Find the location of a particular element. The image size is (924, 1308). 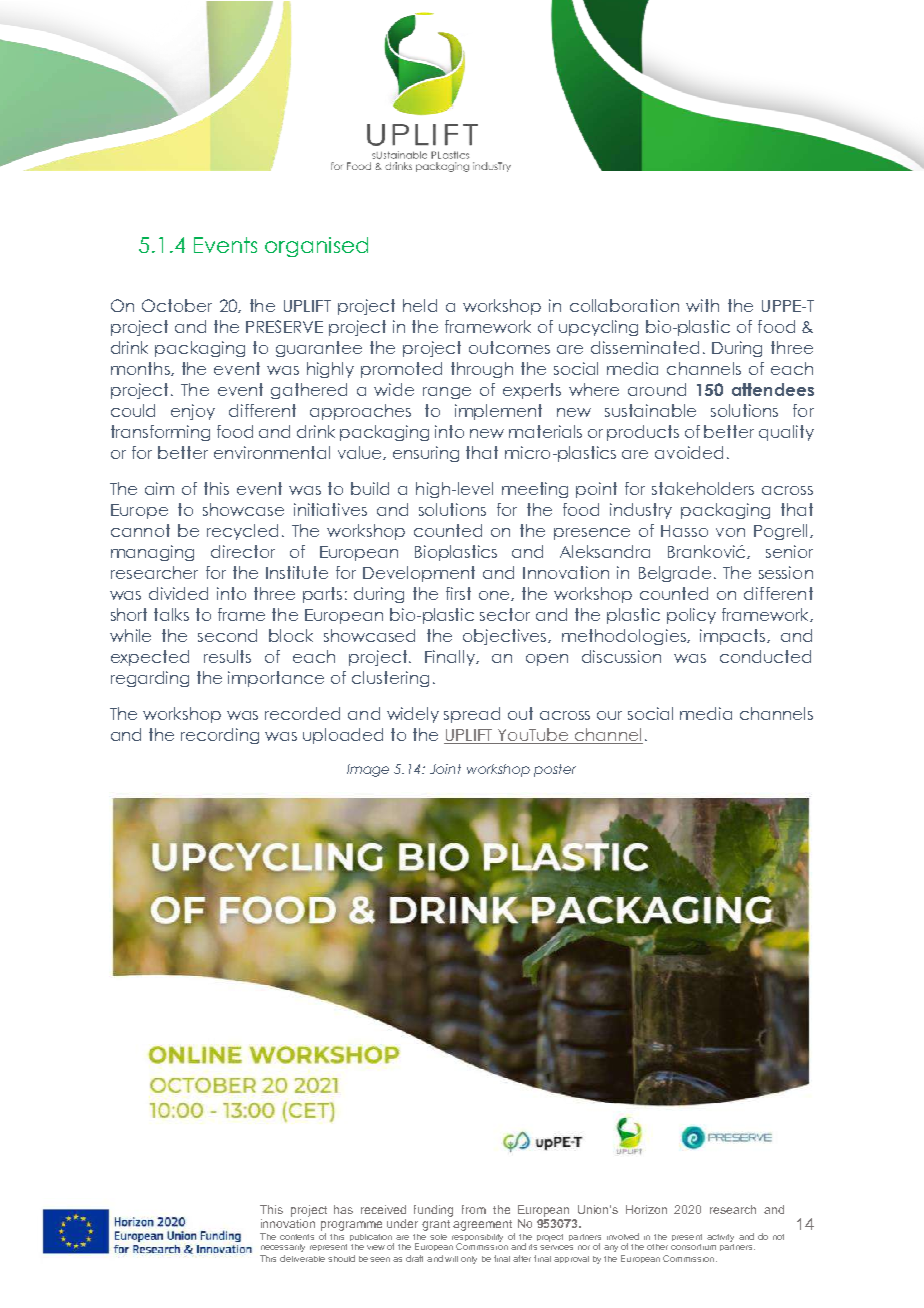

meeting is located at coordinates (535, 490).
